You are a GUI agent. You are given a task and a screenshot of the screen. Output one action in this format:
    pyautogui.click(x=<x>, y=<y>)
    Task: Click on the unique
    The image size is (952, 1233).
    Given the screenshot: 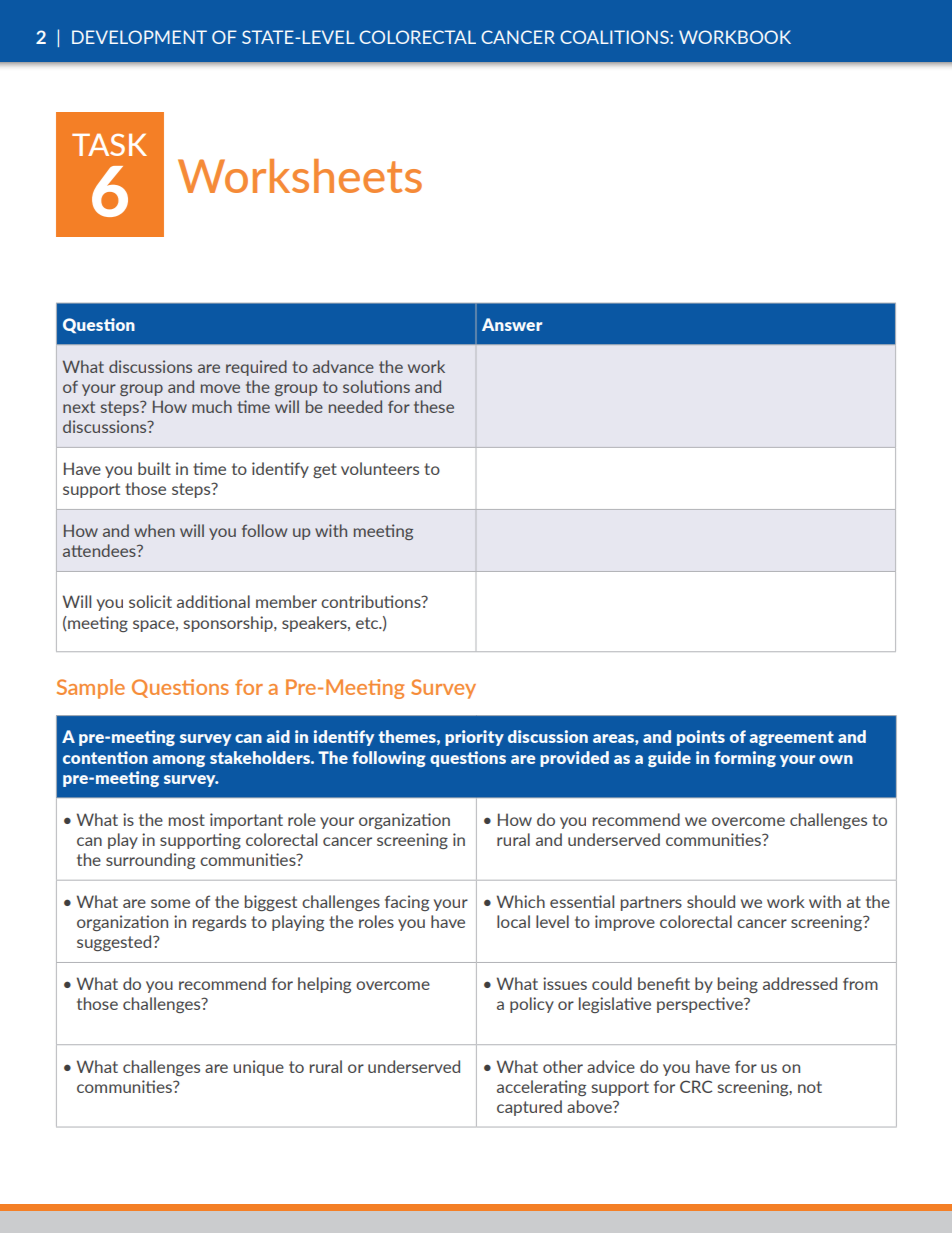 What is the action you would take?
    pyautogui.click(x=258, y=1068)
